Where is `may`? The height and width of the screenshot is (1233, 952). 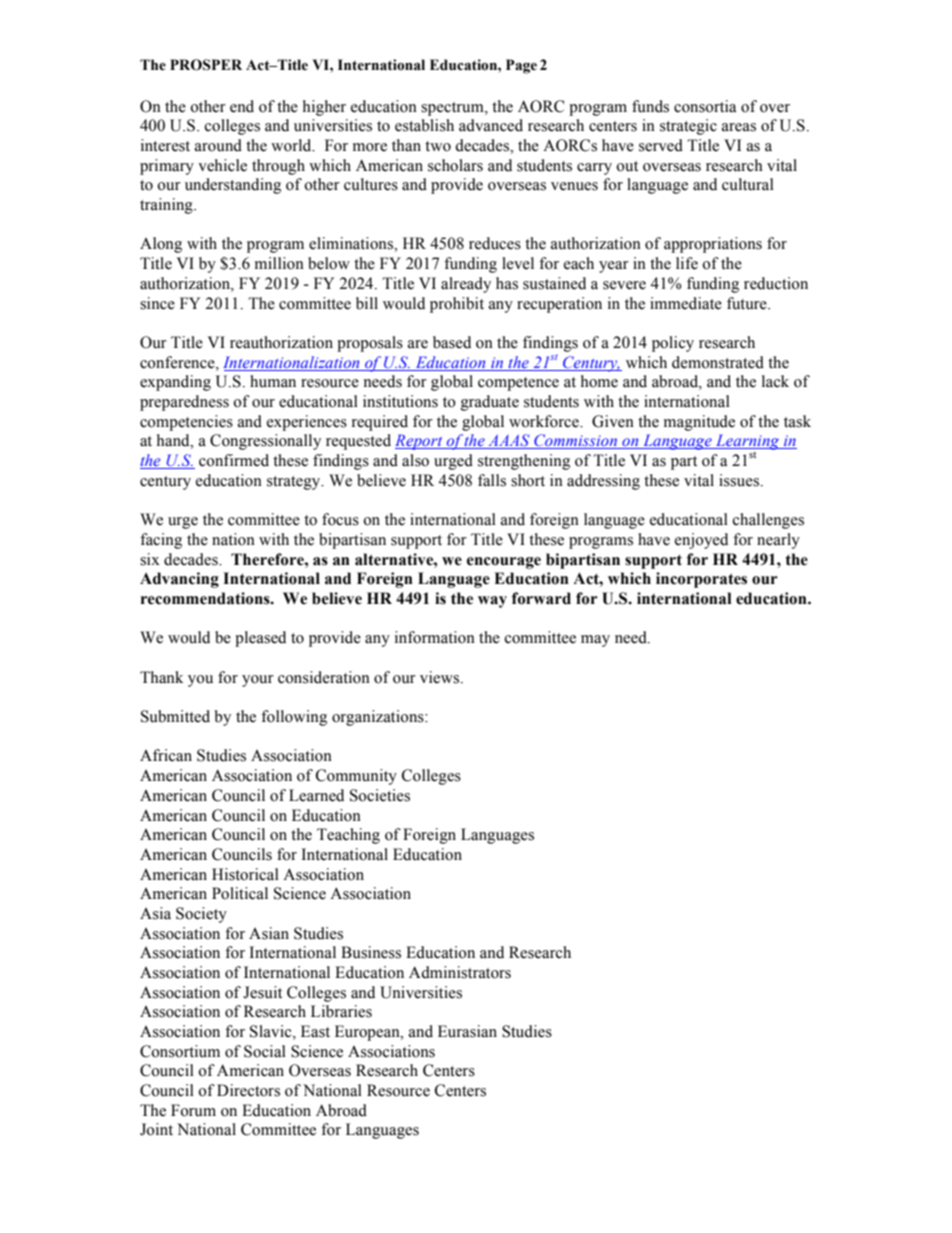
may is located at coordinates (595, 641).
